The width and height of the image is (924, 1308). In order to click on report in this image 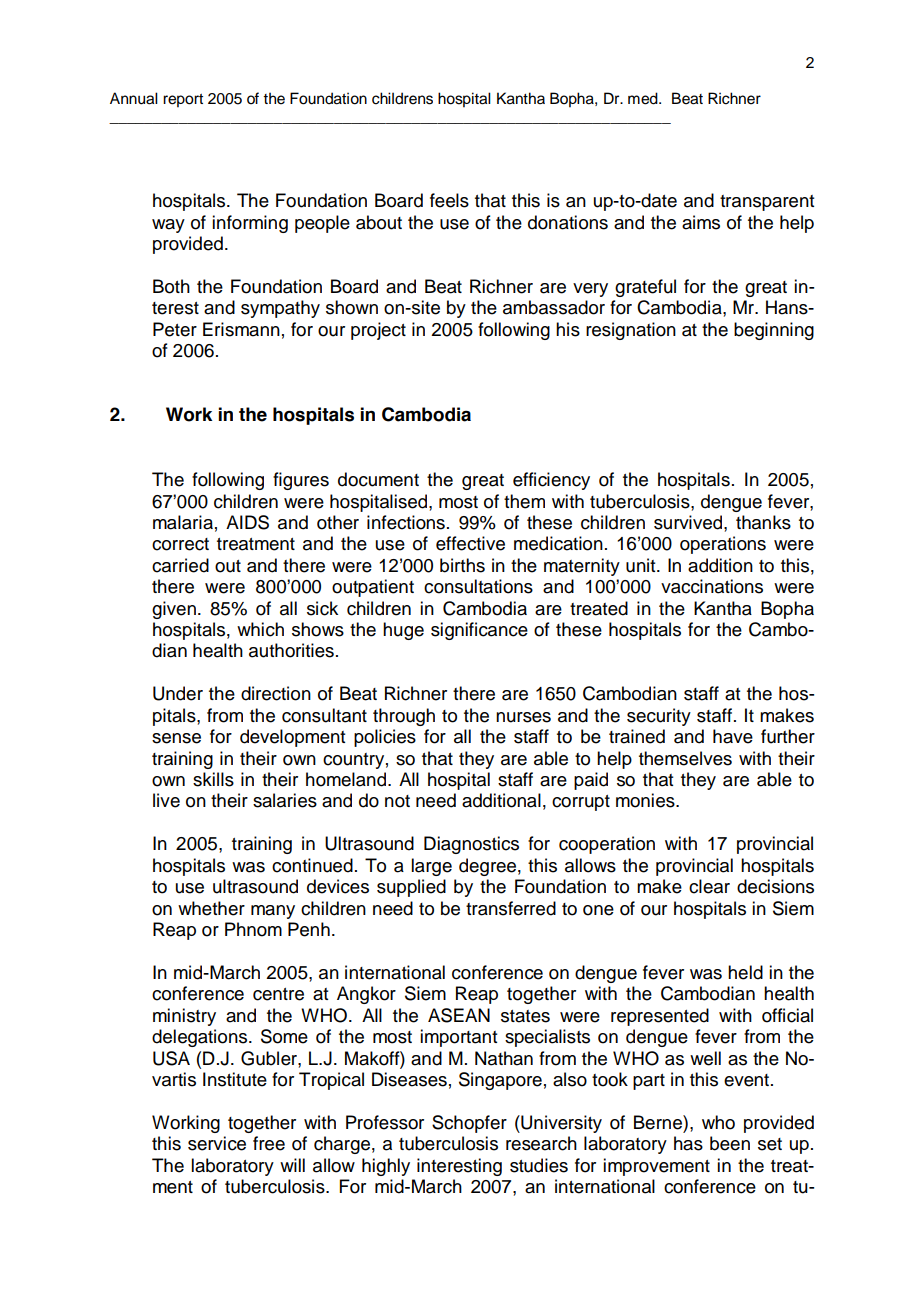, I will do `click(183, 101)`.
